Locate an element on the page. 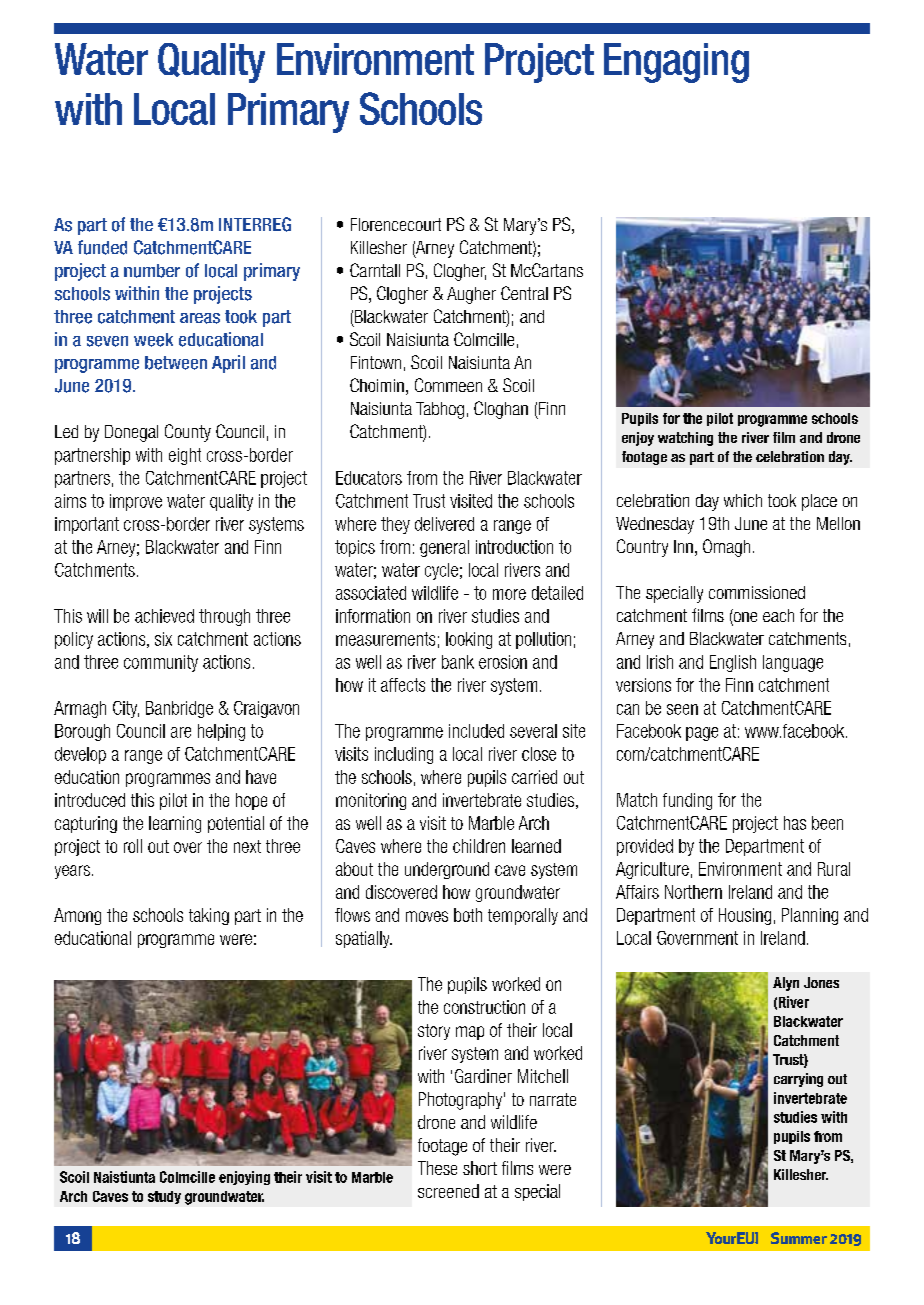 The image size is (924, 1305). has is located at coordinates (795, 823).
